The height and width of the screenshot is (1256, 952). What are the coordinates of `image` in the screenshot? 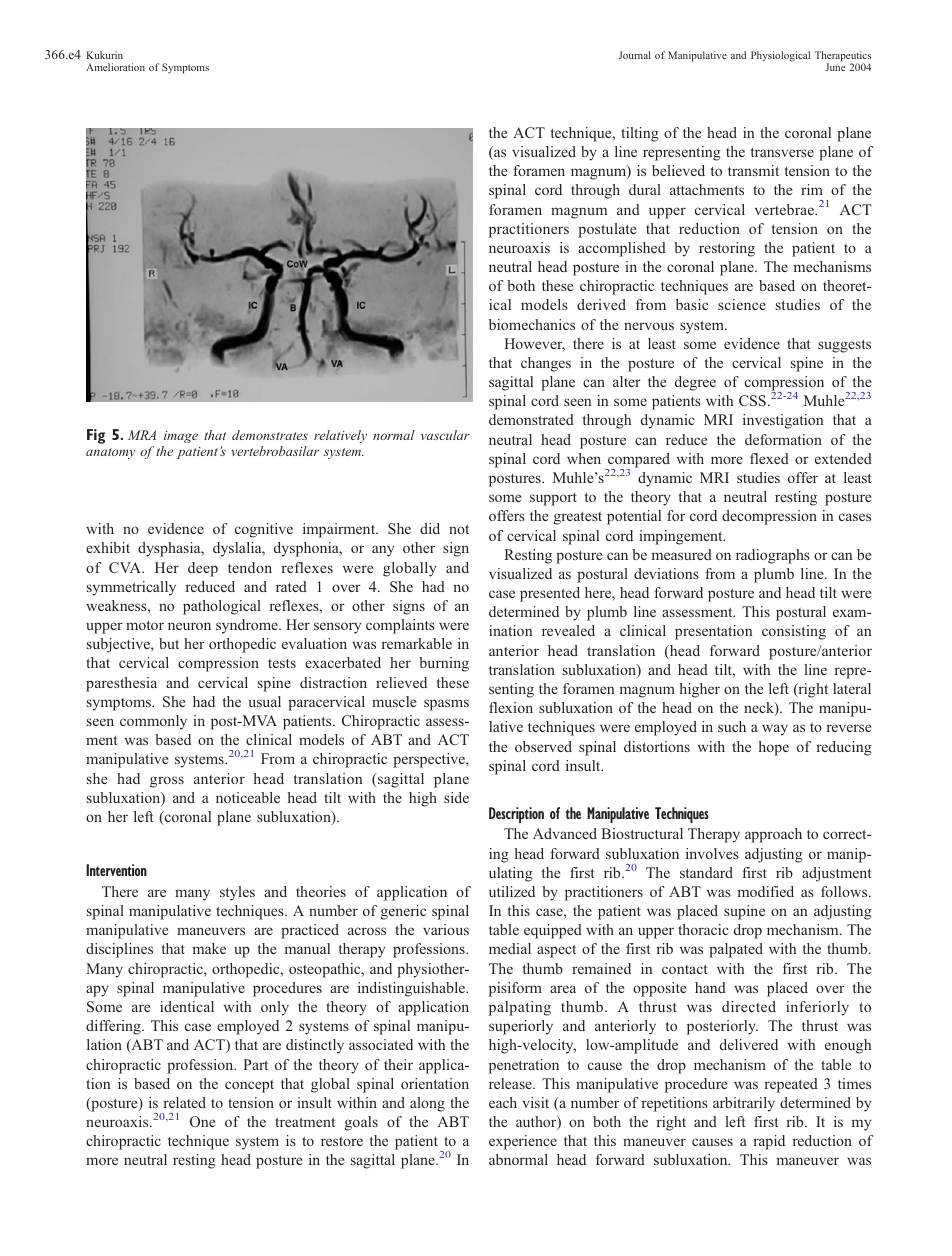 It's located at (181, 437).
